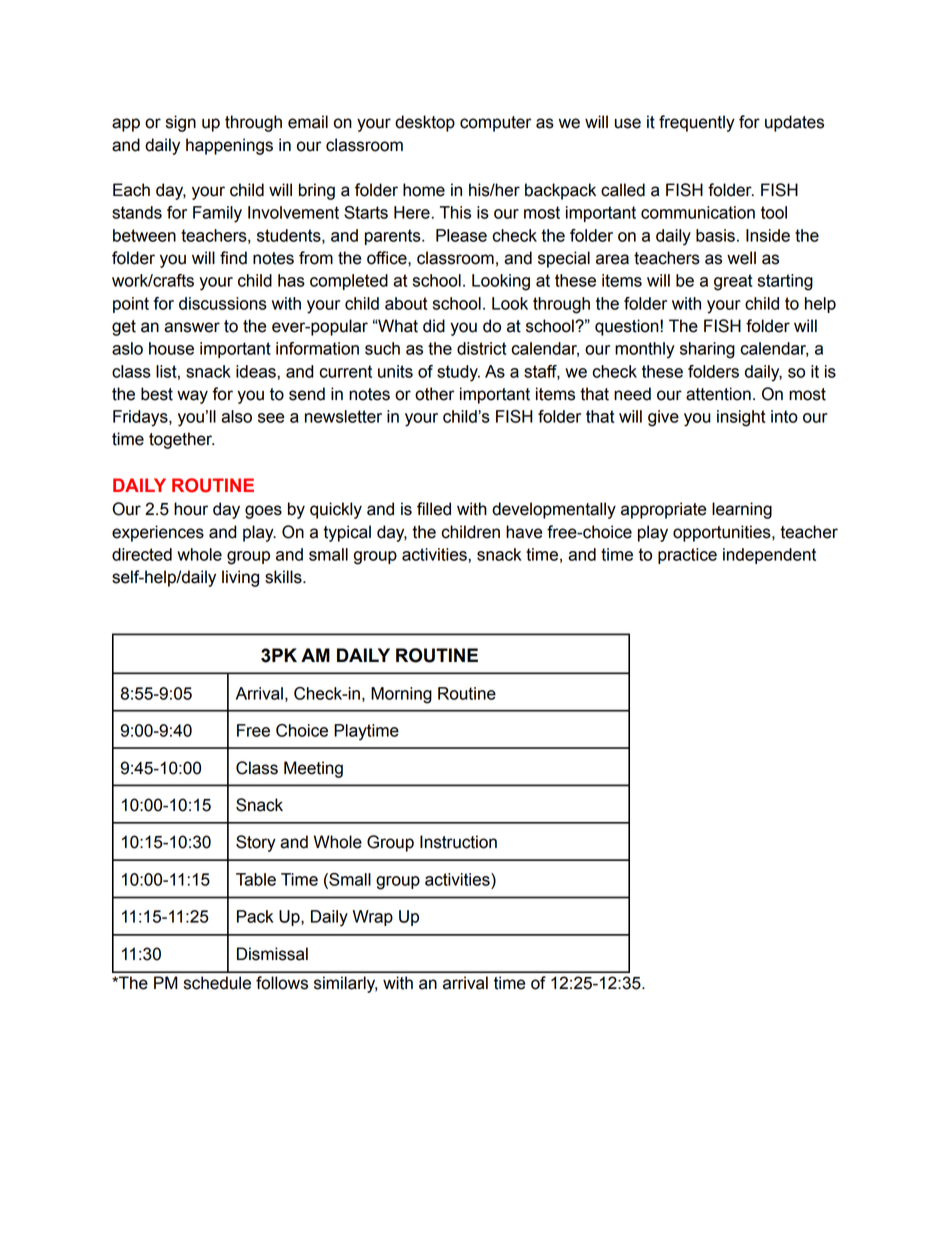 The height and width of the page is (1233, 952). Describe the element at coordinates (687, 556) in the page. I see `practice` at that location.
